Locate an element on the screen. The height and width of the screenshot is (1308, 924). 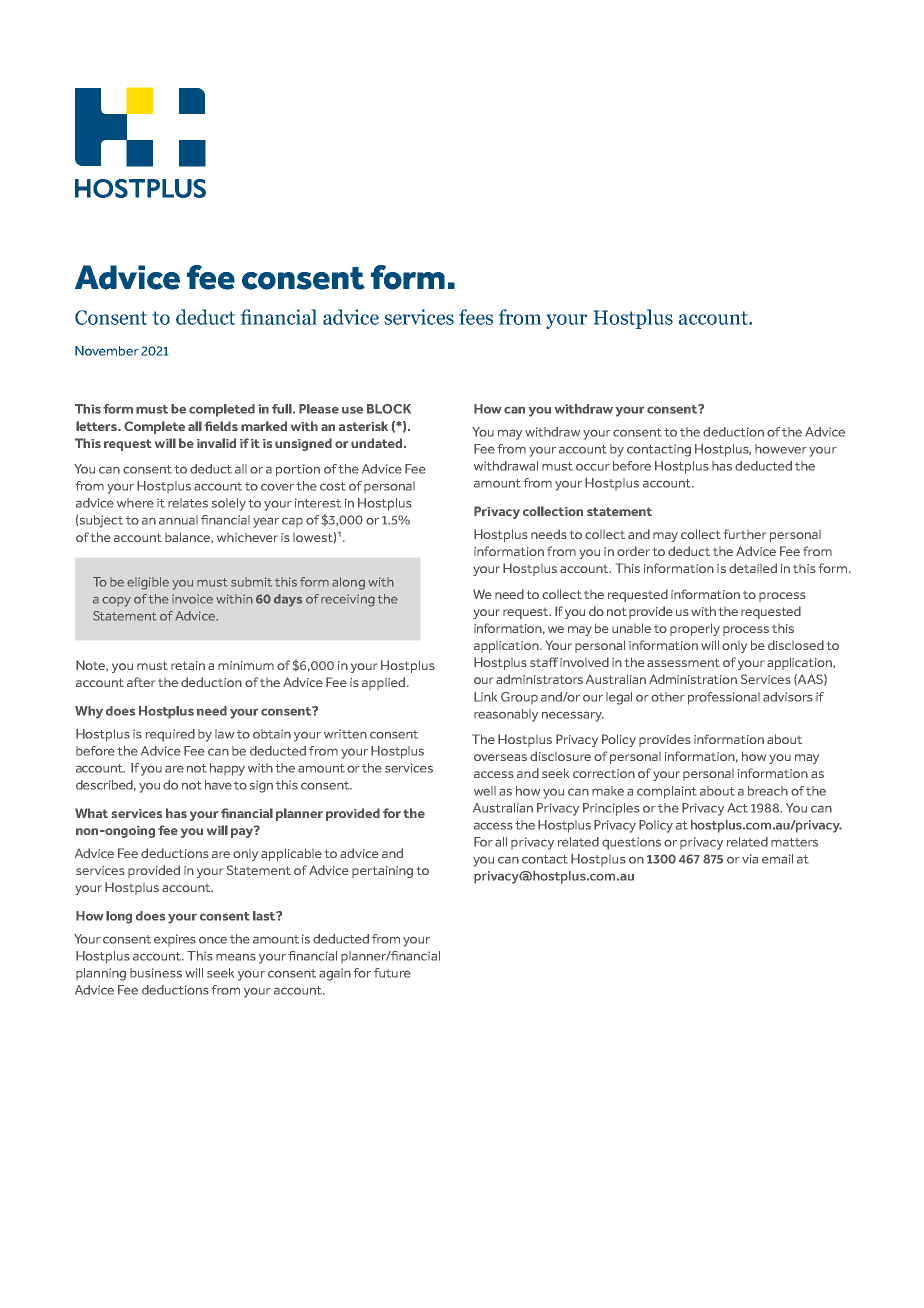
retain is located at coordinates (188, 665).
